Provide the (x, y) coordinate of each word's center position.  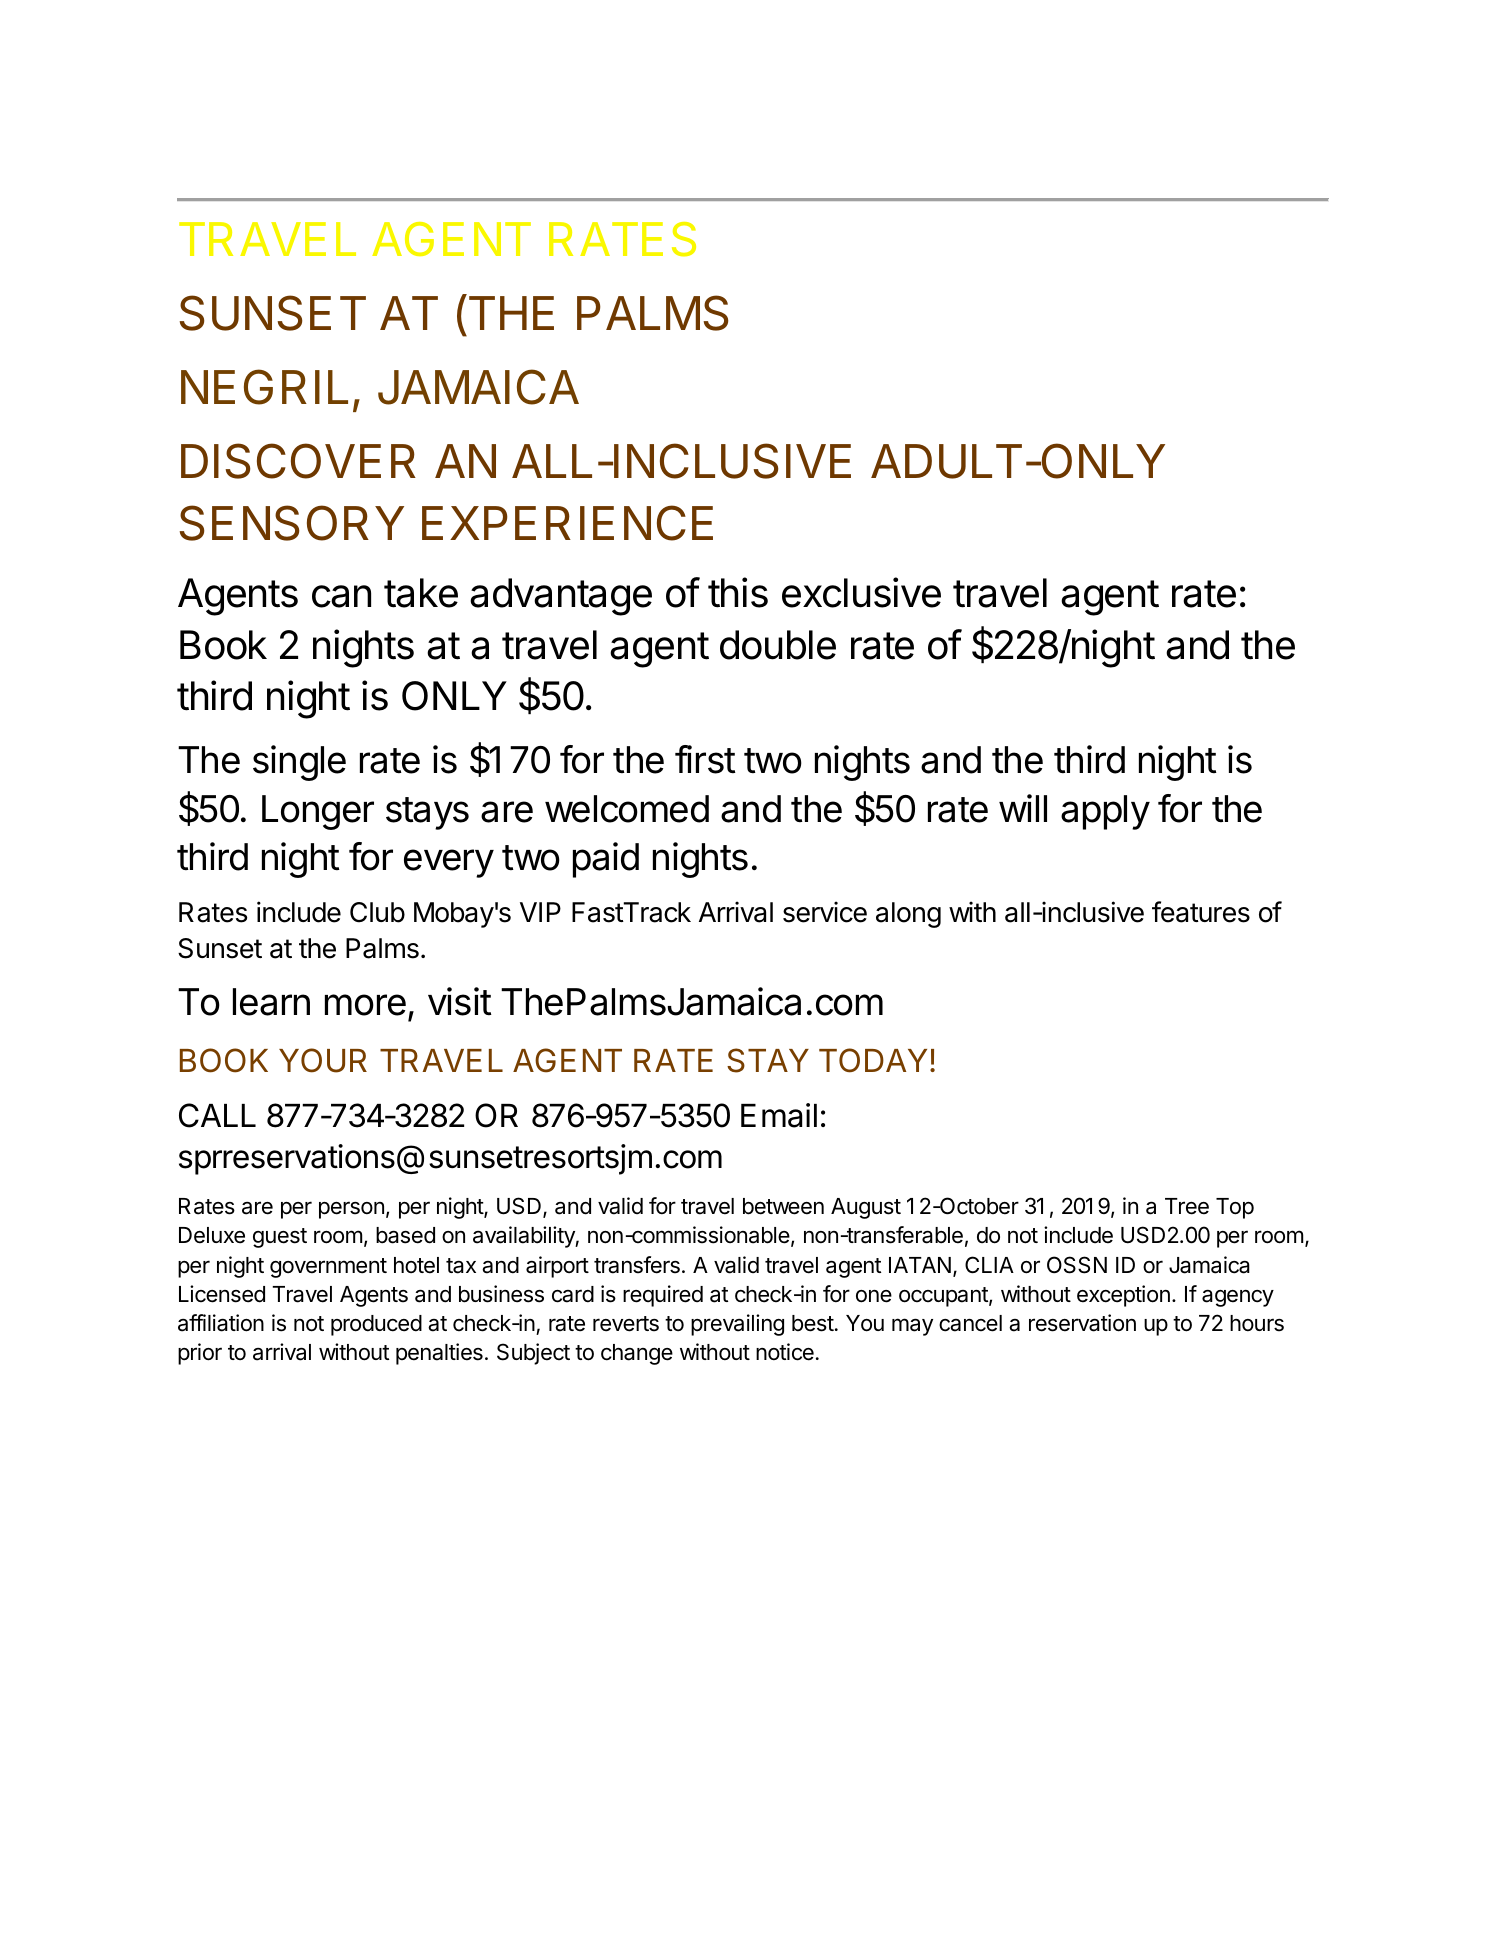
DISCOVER (298, 461)
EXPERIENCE (567, 523)
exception (1123, 1296)
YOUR (323, 1060)
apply (1105, 812)
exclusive (861, 592)
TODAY (873, 1060)
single (299, 763)
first (705, 759)
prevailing (737, 1325)
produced (376, 1325)
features (1201, 912)
